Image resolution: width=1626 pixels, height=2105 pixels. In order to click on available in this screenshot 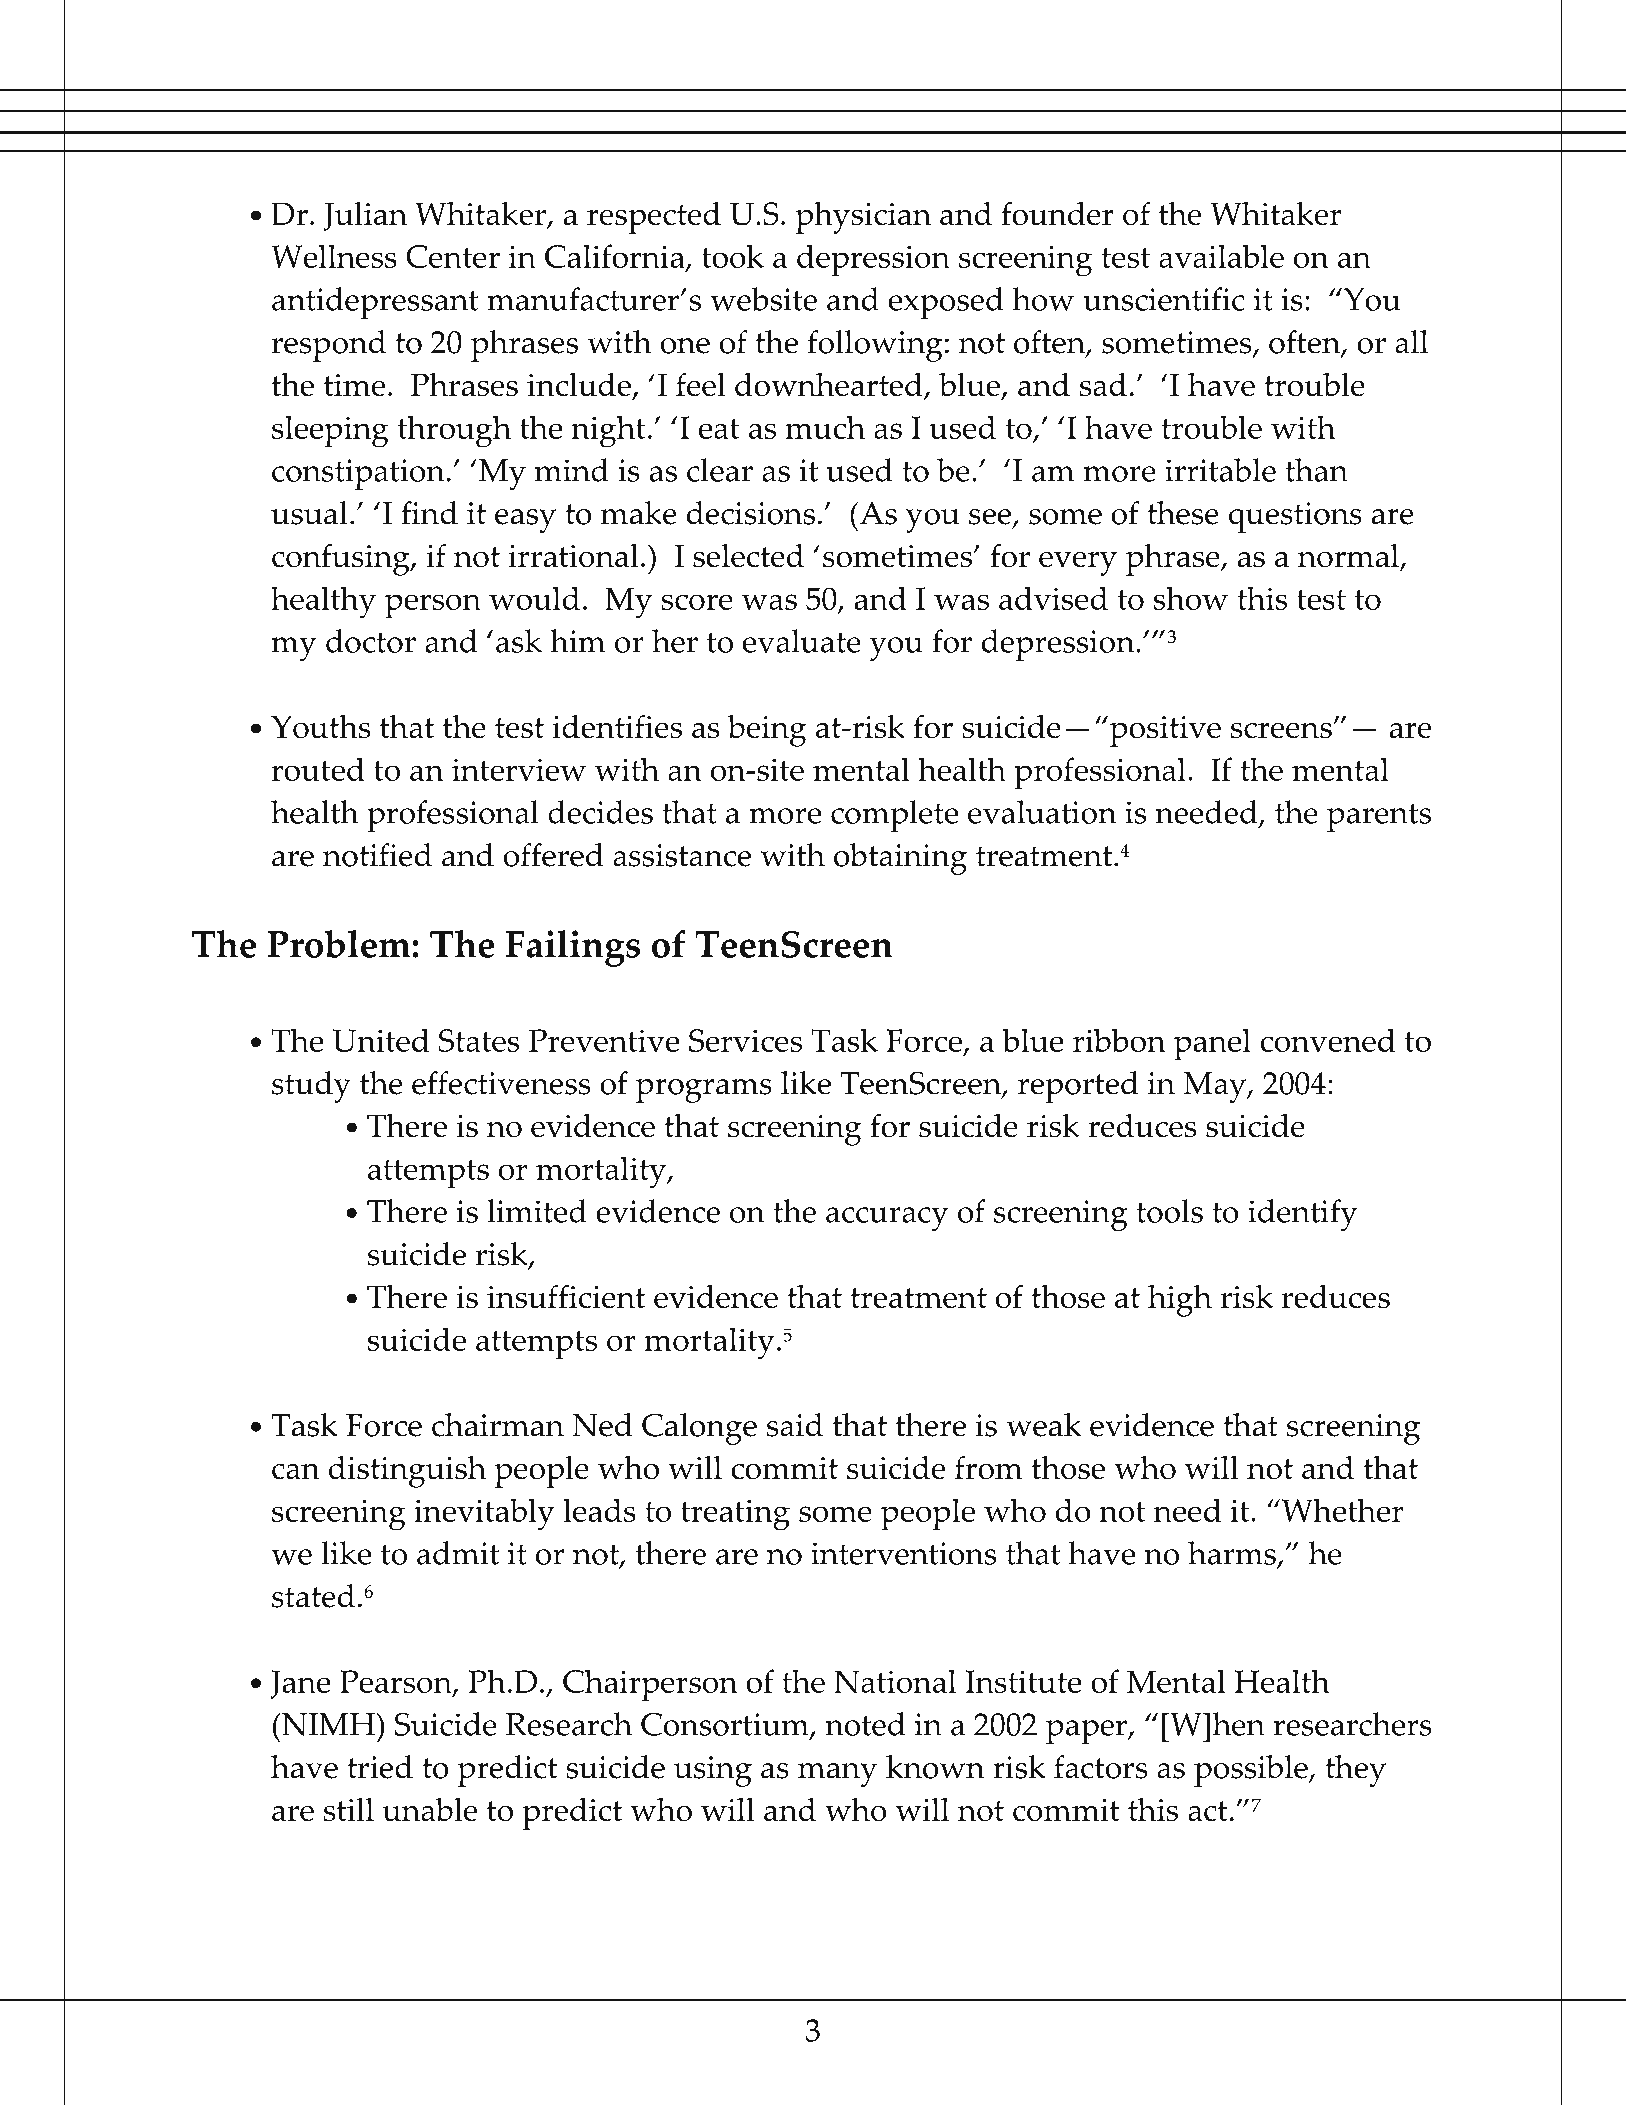, I will do `click(1221, 256)`.
